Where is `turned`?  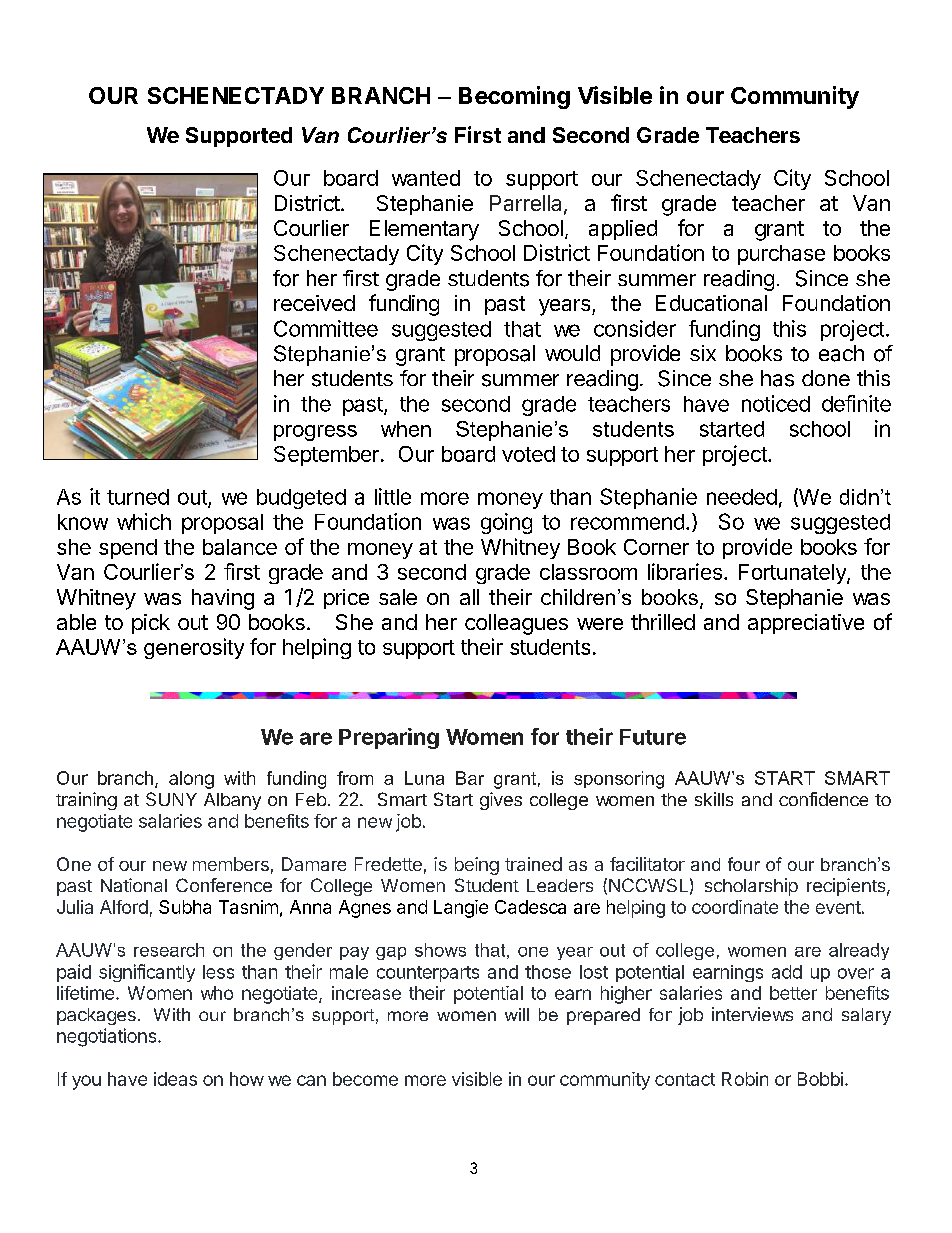
turned is located at coordinates (138, 497).
